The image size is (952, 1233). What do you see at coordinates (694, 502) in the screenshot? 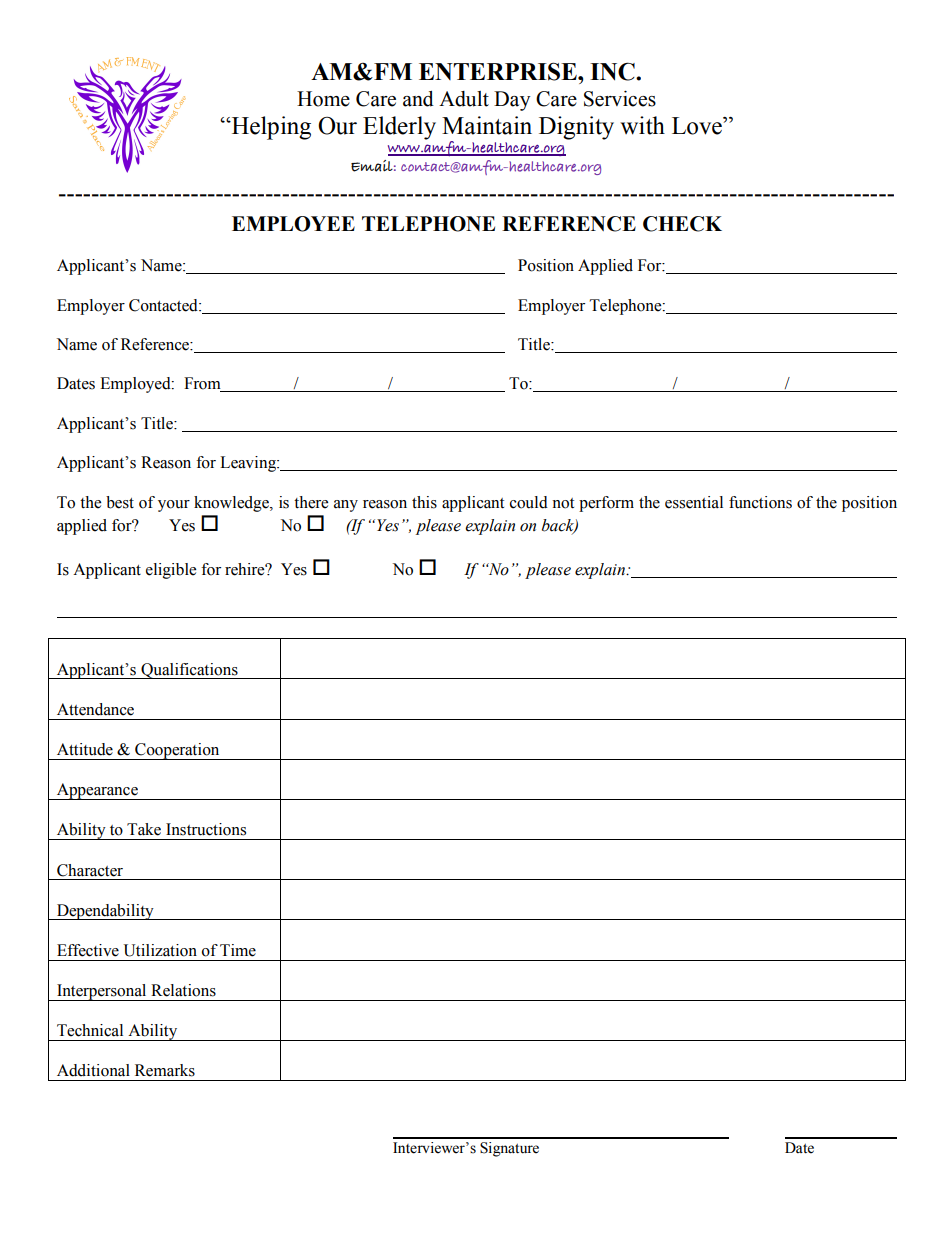
I see `essential` at bounding box center [694, 502].
